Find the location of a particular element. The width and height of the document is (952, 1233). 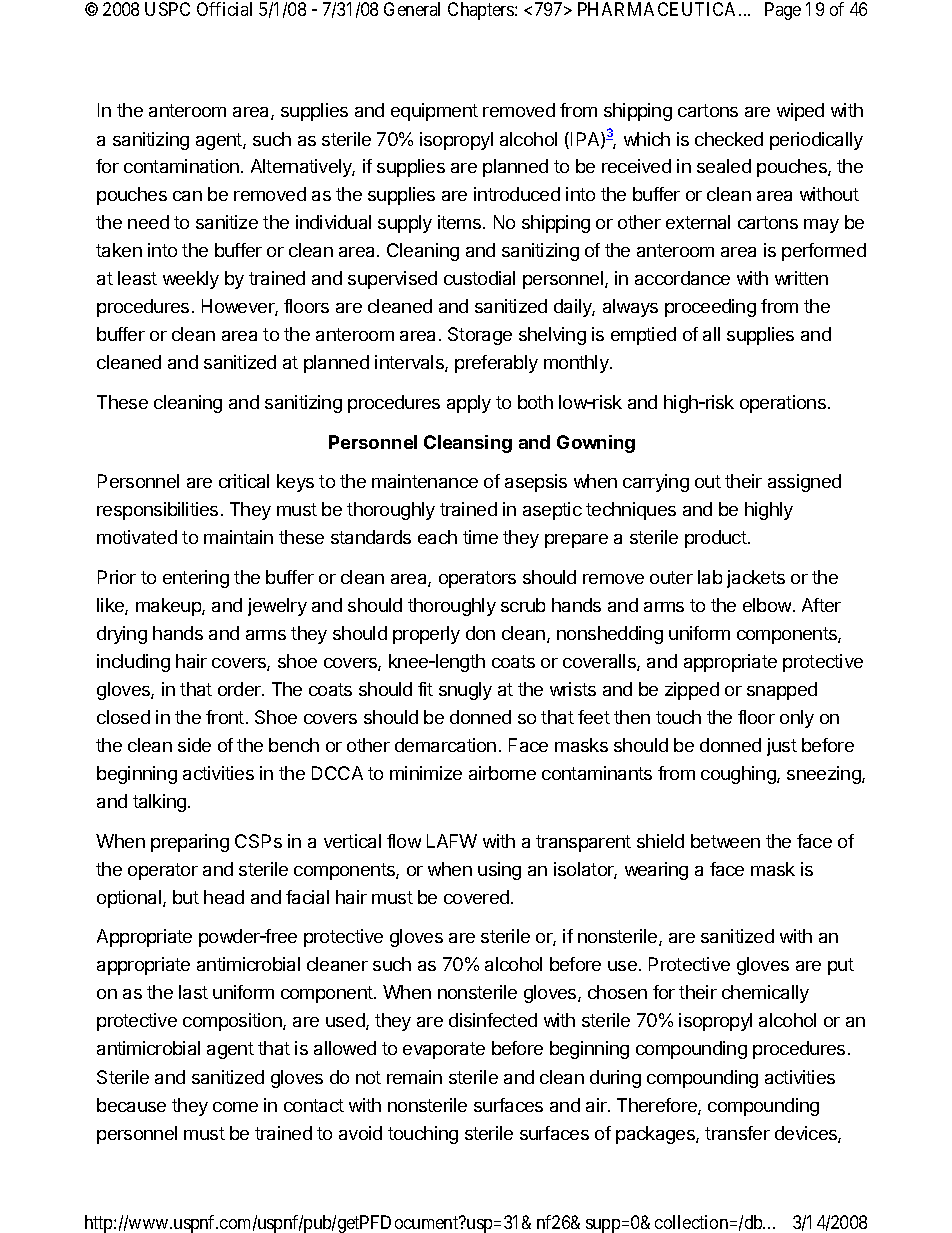

between is located at coordinates (725, 841).
